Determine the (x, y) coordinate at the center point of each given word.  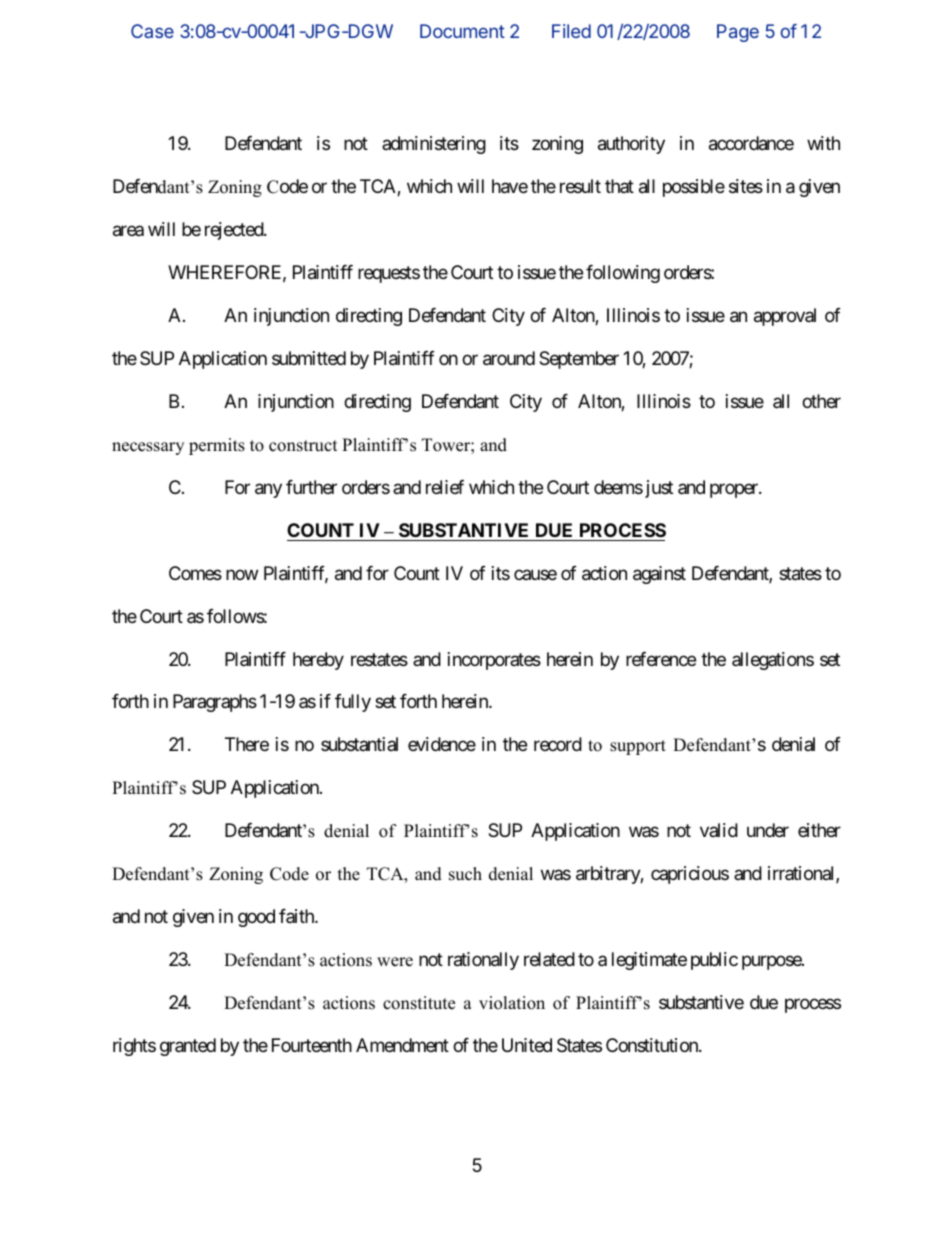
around (509, 358)
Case (152, 31)
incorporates (494, 661)
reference (661, 659)
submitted (309, 358)
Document (462, 31)
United (527, 1045)
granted (188, 1047)
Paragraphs (215, 703)
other (821, 401)
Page (738, 33)
